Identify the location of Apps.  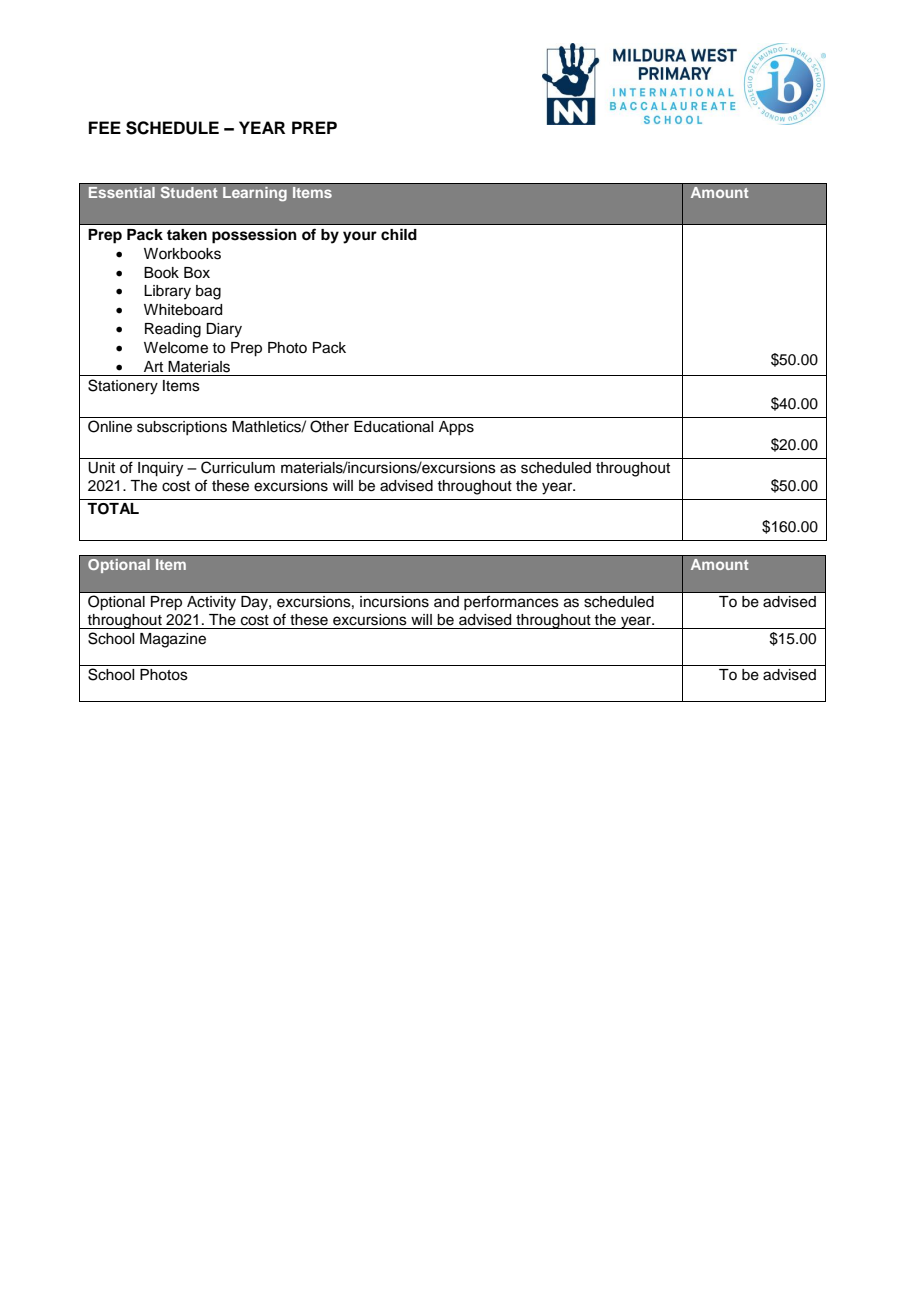
(456, 428).
